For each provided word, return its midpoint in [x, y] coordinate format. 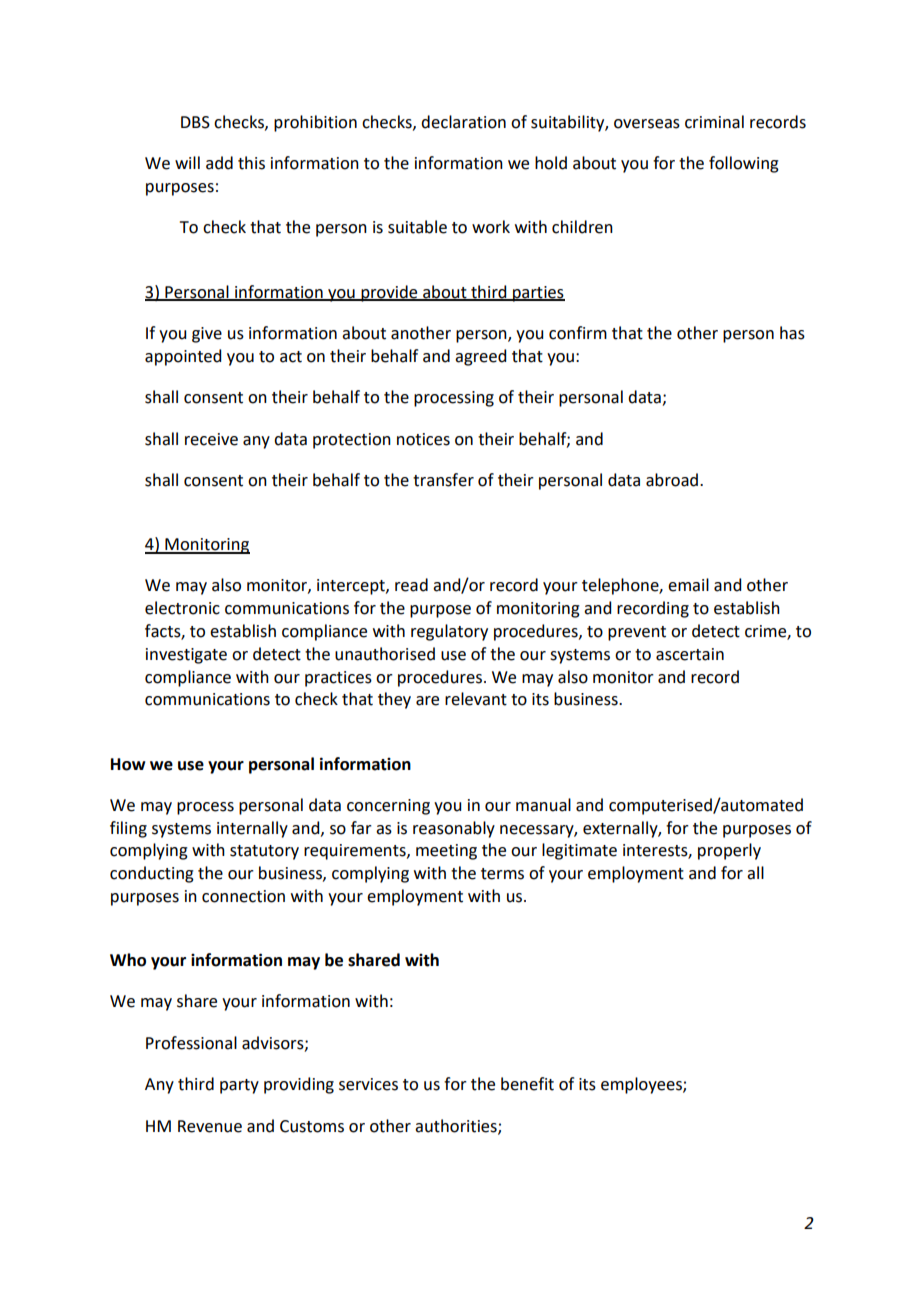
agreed [480, 357]
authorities [457, 1126]
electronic [182, 608]
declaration [463, 122]
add [219, 163]
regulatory [449, 632]
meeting [446, 852]
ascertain [690, 654]
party [239, 1086]
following [744, 164]
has [792, 333]
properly [729, 851]
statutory [264, 852]
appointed [183, 357]
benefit [527, 1084]
